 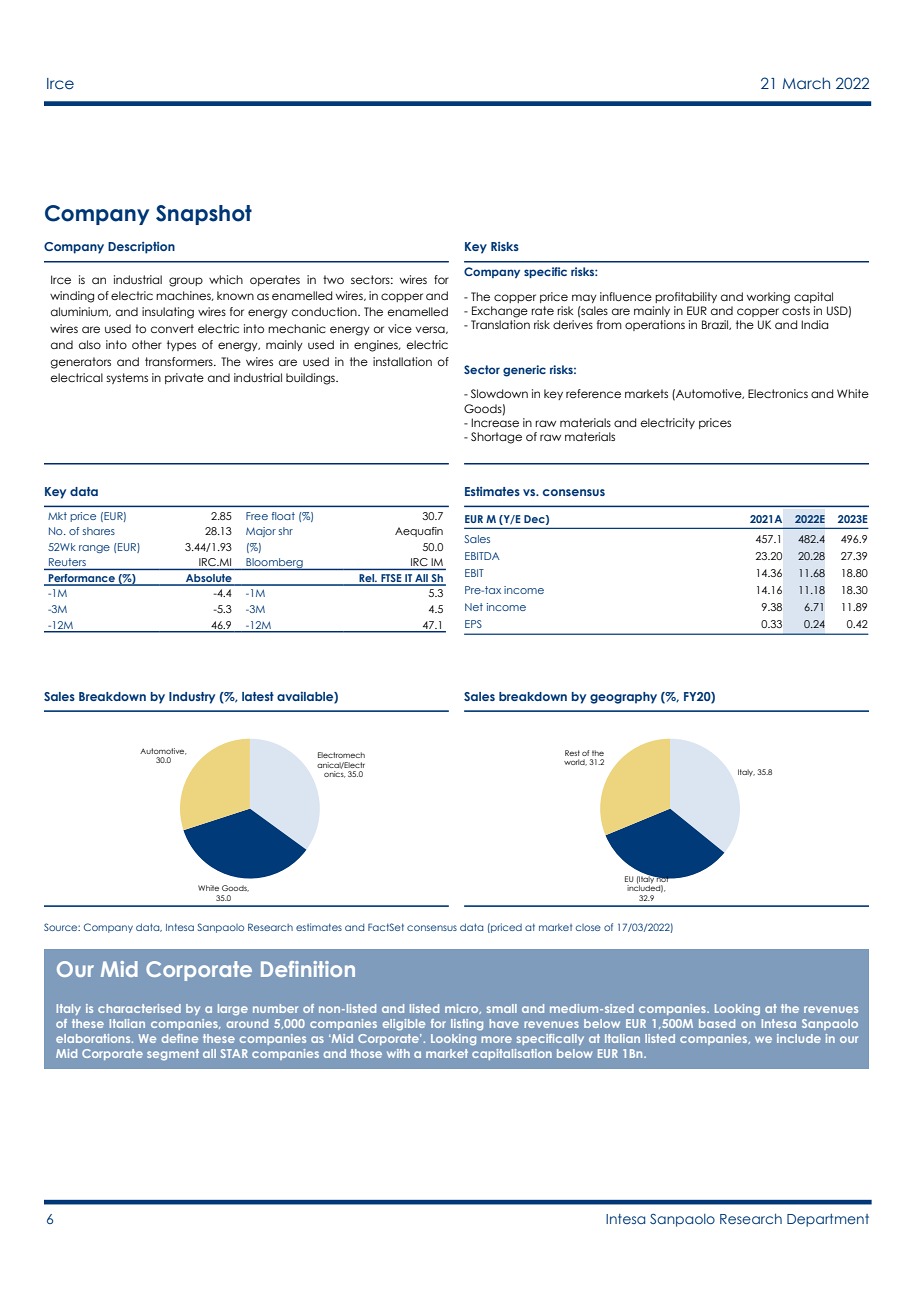 What do you see at coordinates (572, 753) in the screenshot?
I see `Rest` at bounding box center [572, 753].
